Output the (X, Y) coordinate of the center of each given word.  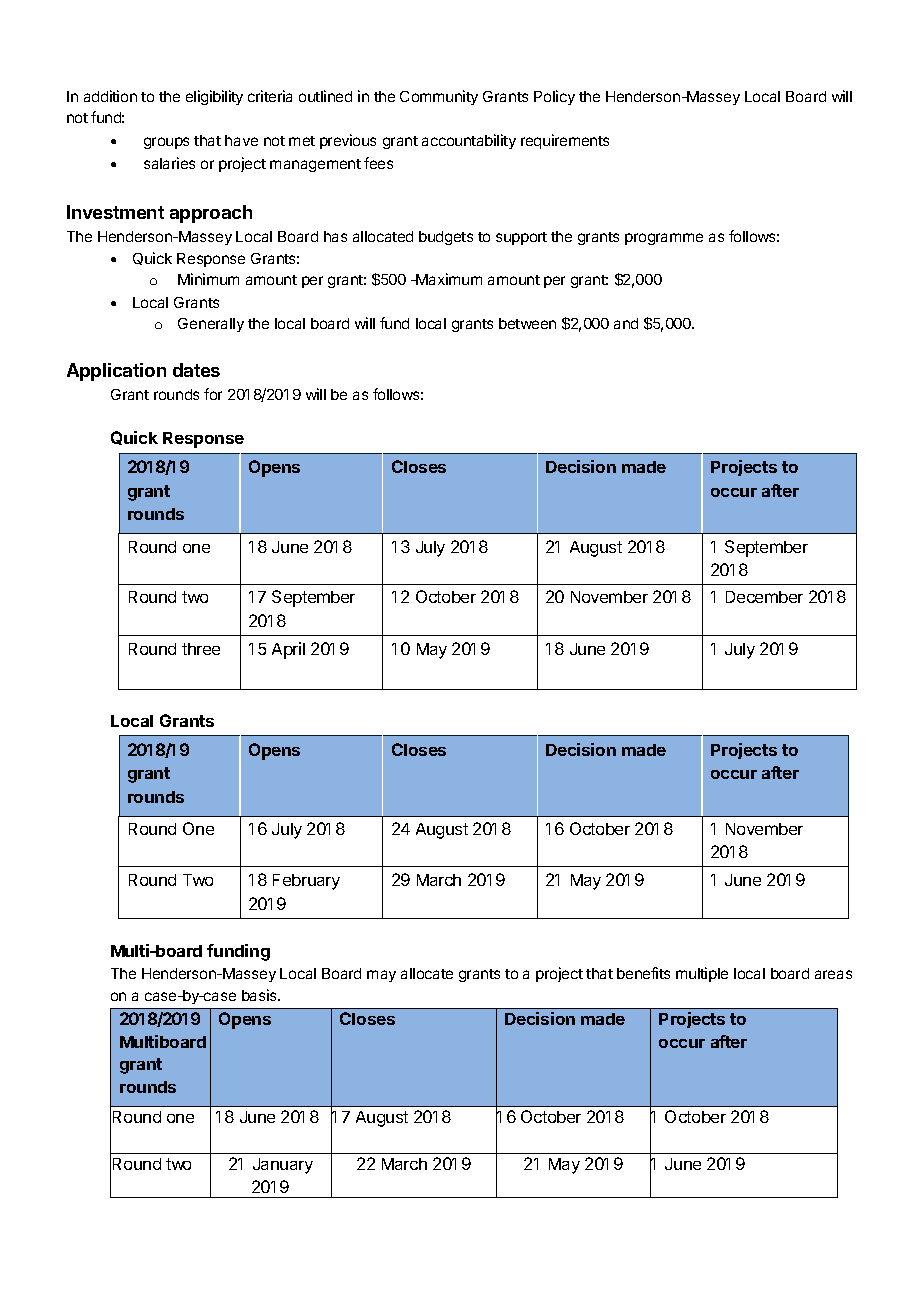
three (201, 649)
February (306, 882)
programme (664, 239)
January (283, 1166)
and (626, 323)
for (213, 394)
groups (166, 143)
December (764, 597)
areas (833, 974)
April (288, 650)
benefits (643, 973)
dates (196, 370)
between (527, 323)
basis (260, 995)
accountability (469, 141)
